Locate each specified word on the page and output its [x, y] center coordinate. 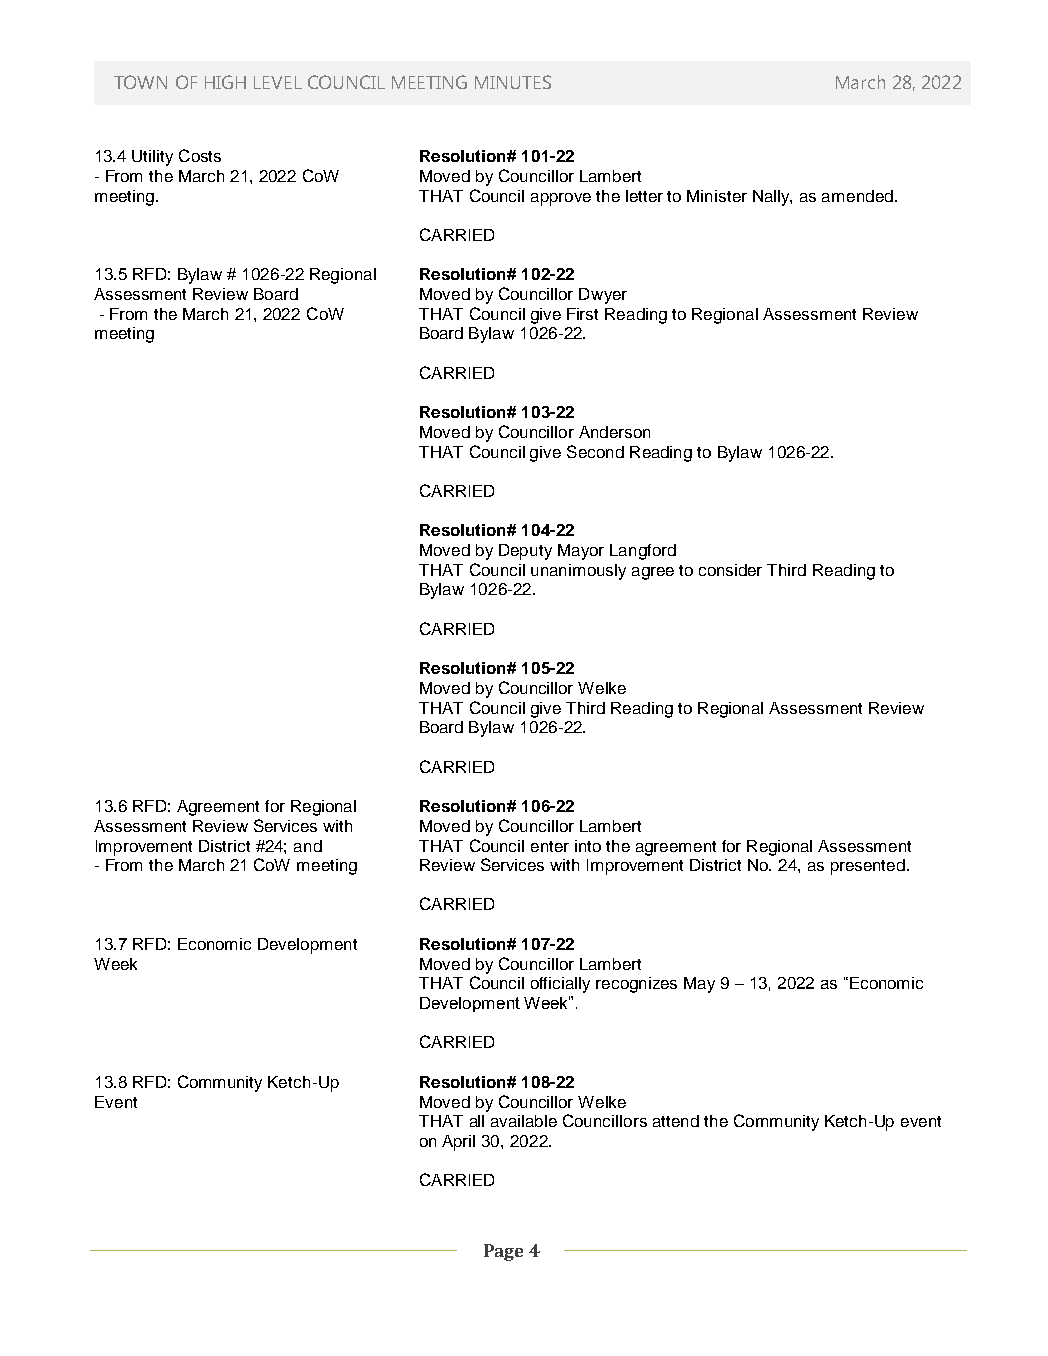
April [458, 1143]
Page [503, 1252]
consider [730, 570]
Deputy [525, 552]
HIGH [225, 82]
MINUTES [513, 82]
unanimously [578, 572]
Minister [717, 196]
